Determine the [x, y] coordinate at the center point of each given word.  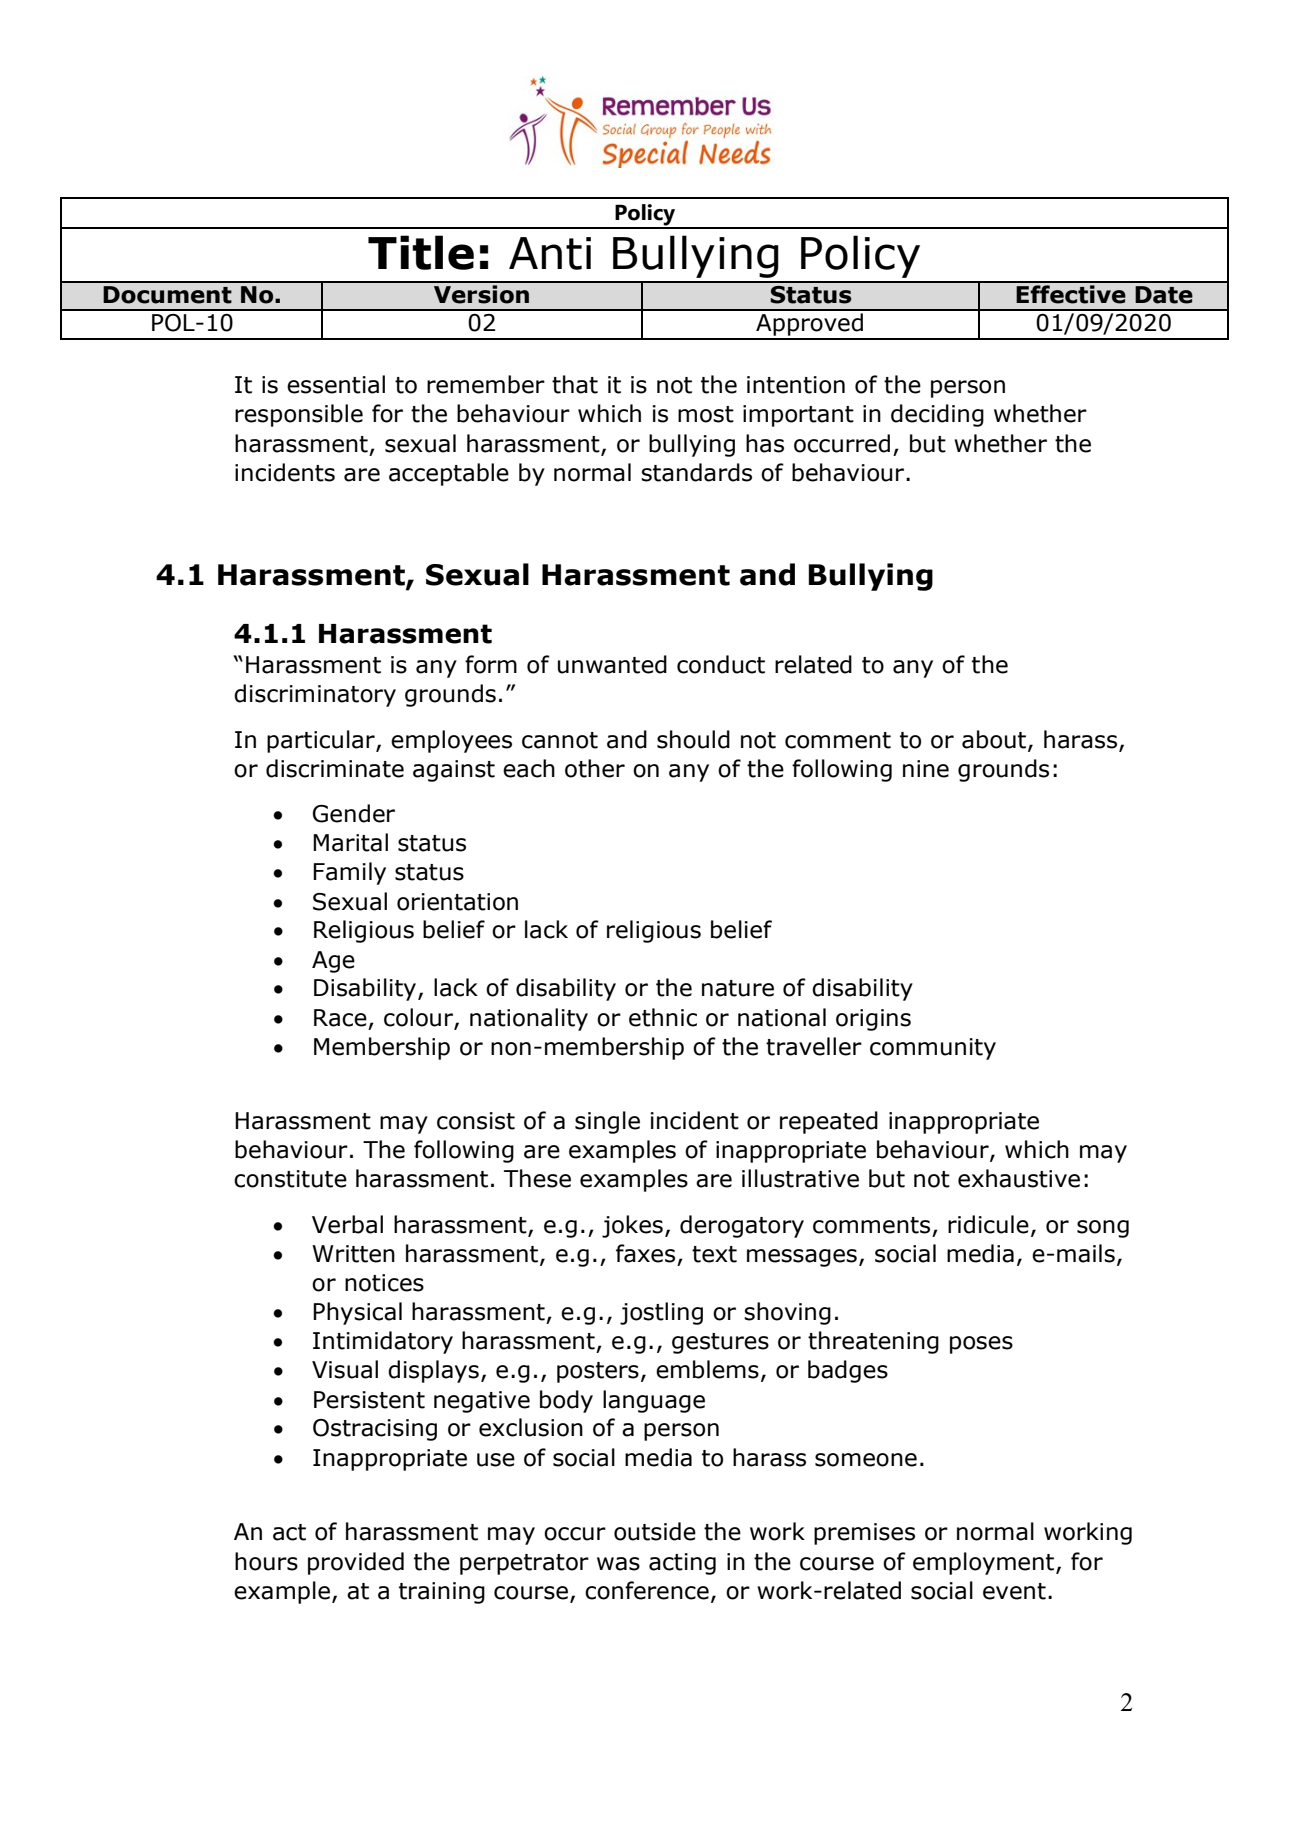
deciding [937, 415]
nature [738, 988]
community [933, 1049]
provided [356, 1563]
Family [349, 873]
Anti [550, 253]
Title [421, 252]
